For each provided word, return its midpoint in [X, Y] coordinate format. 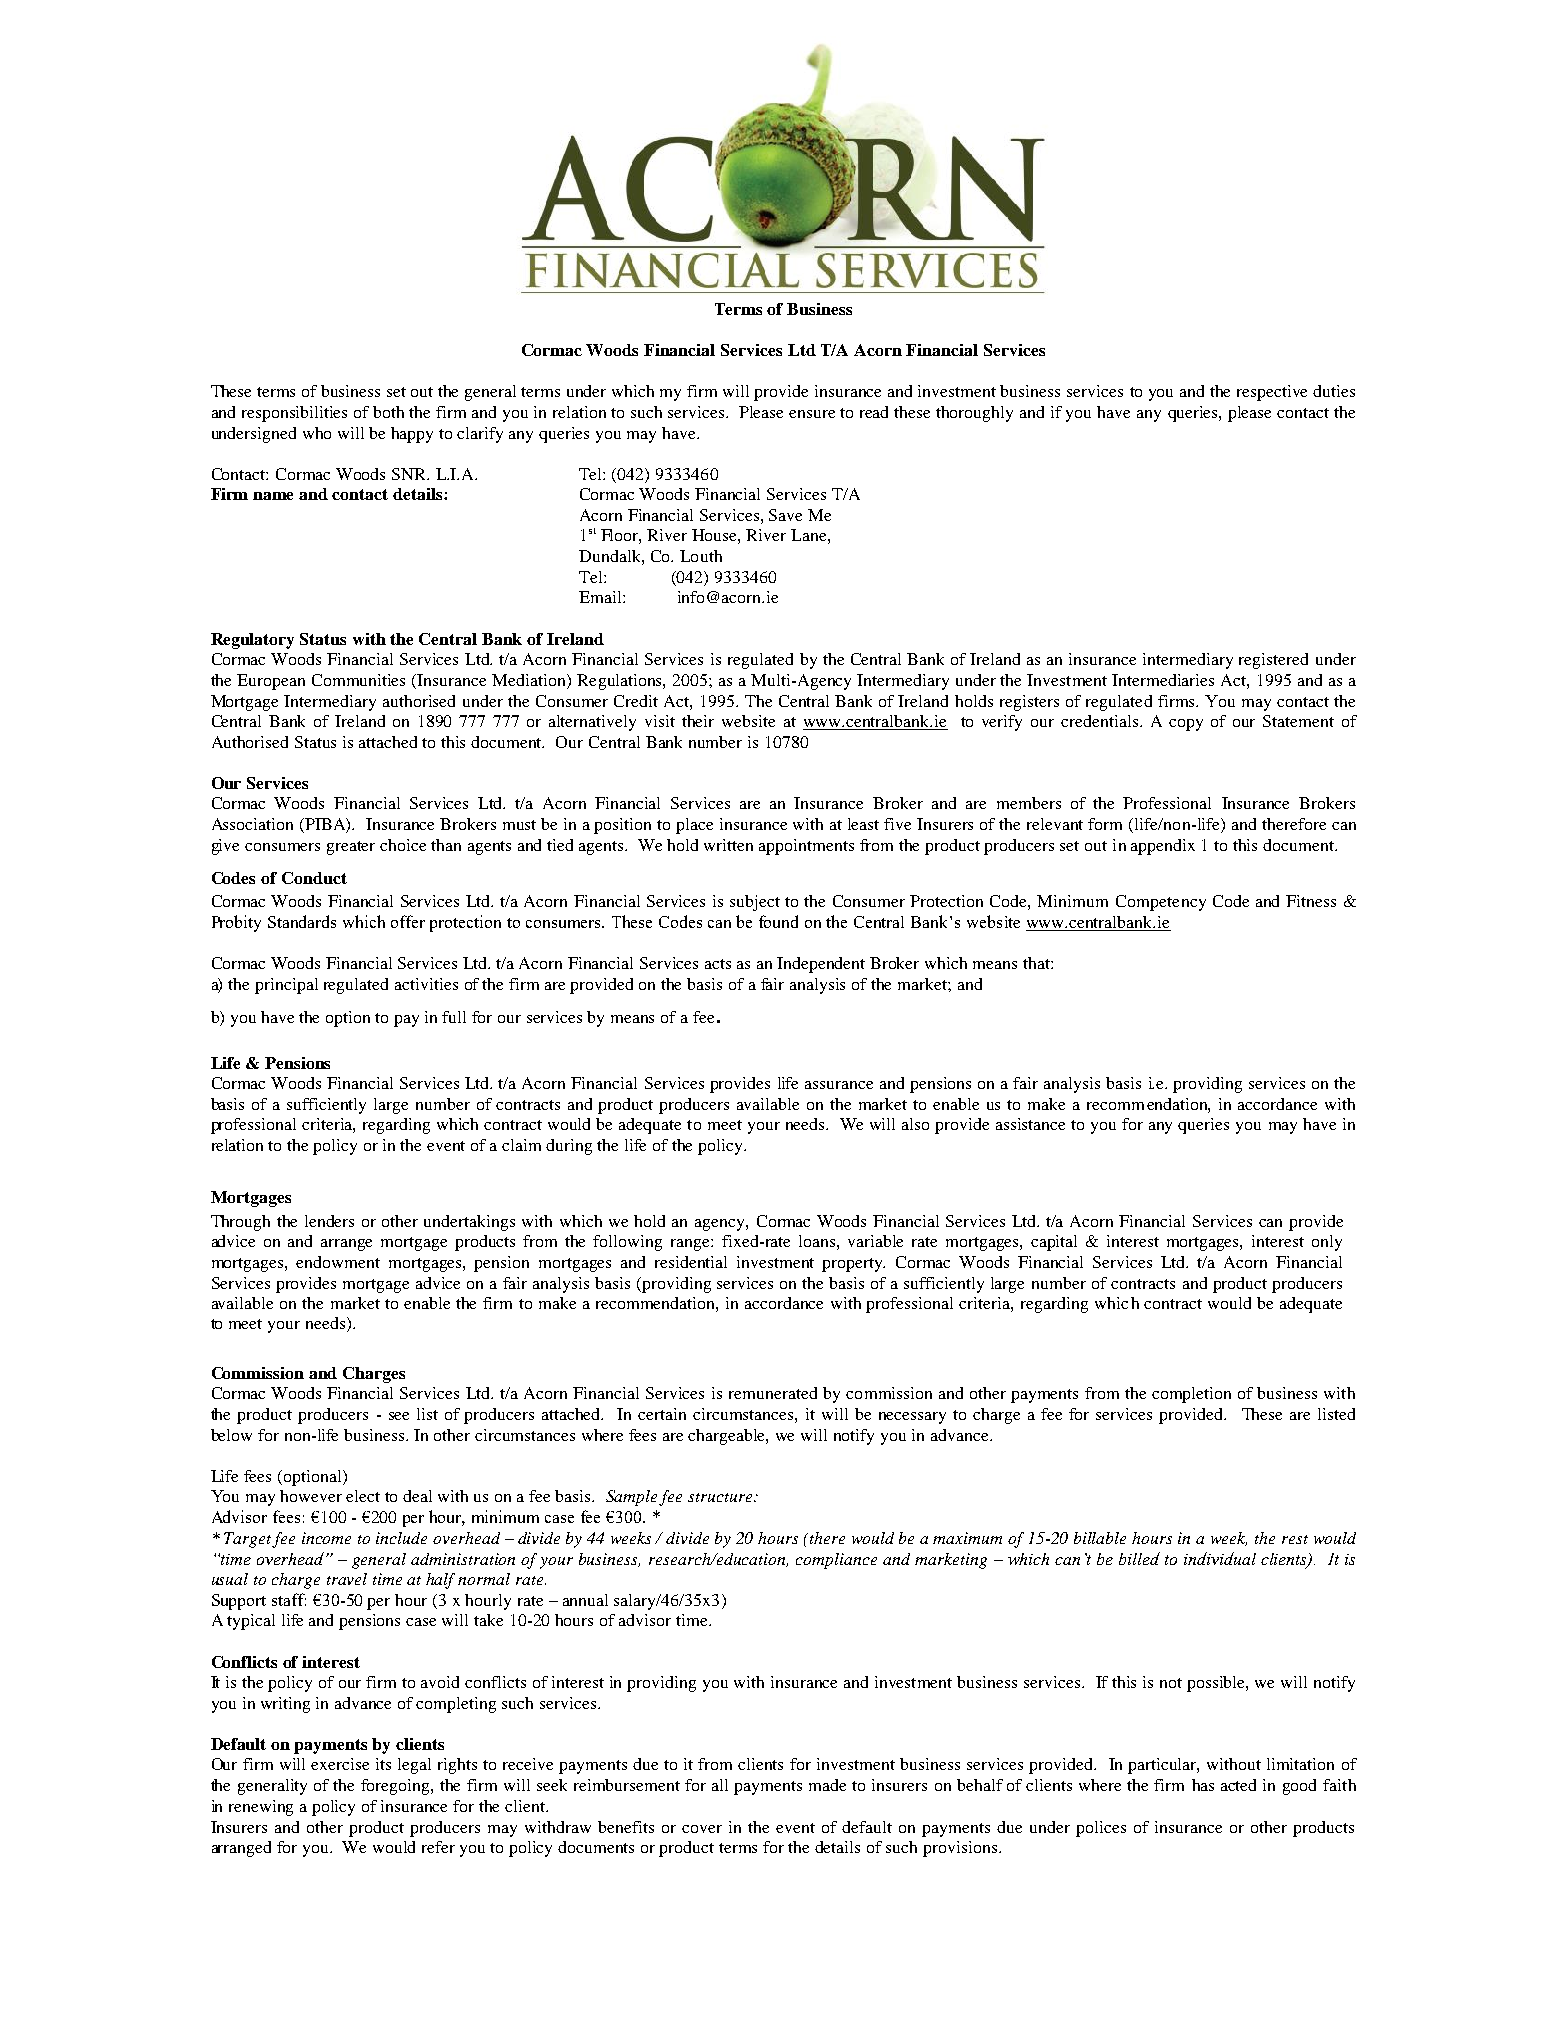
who [317, 433]
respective [1272, 393]
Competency [1161, 903]
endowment [338, 1262]
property [853, 1265]
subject [755, 903]
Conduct [314, 878]
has [1203, 1785]
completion [1191, 1395]
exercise [340, 1764]
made [827, 1785]
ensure [812, 414]
